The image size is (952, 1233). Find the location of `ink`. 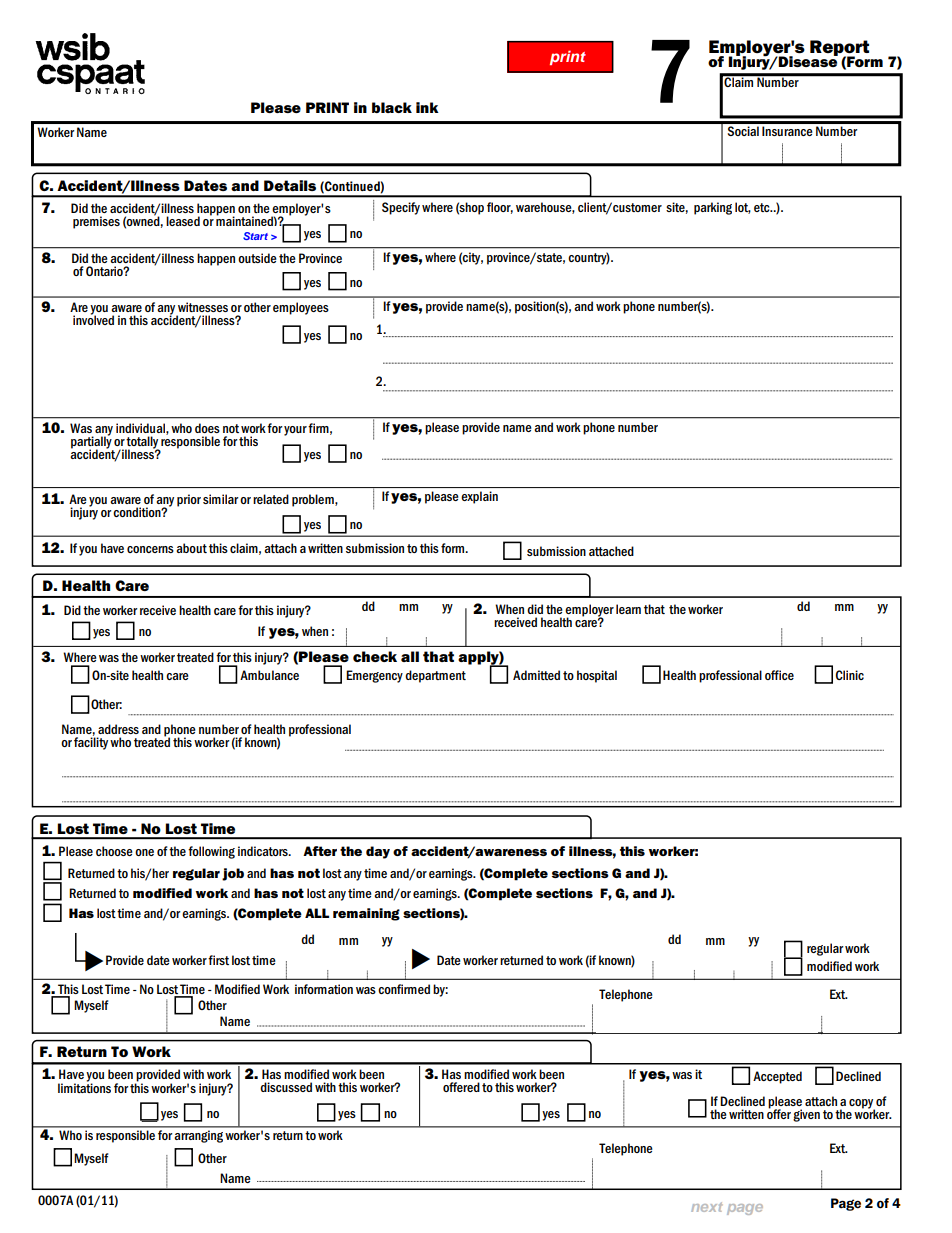

ink is located at coordinates (427, 107).
